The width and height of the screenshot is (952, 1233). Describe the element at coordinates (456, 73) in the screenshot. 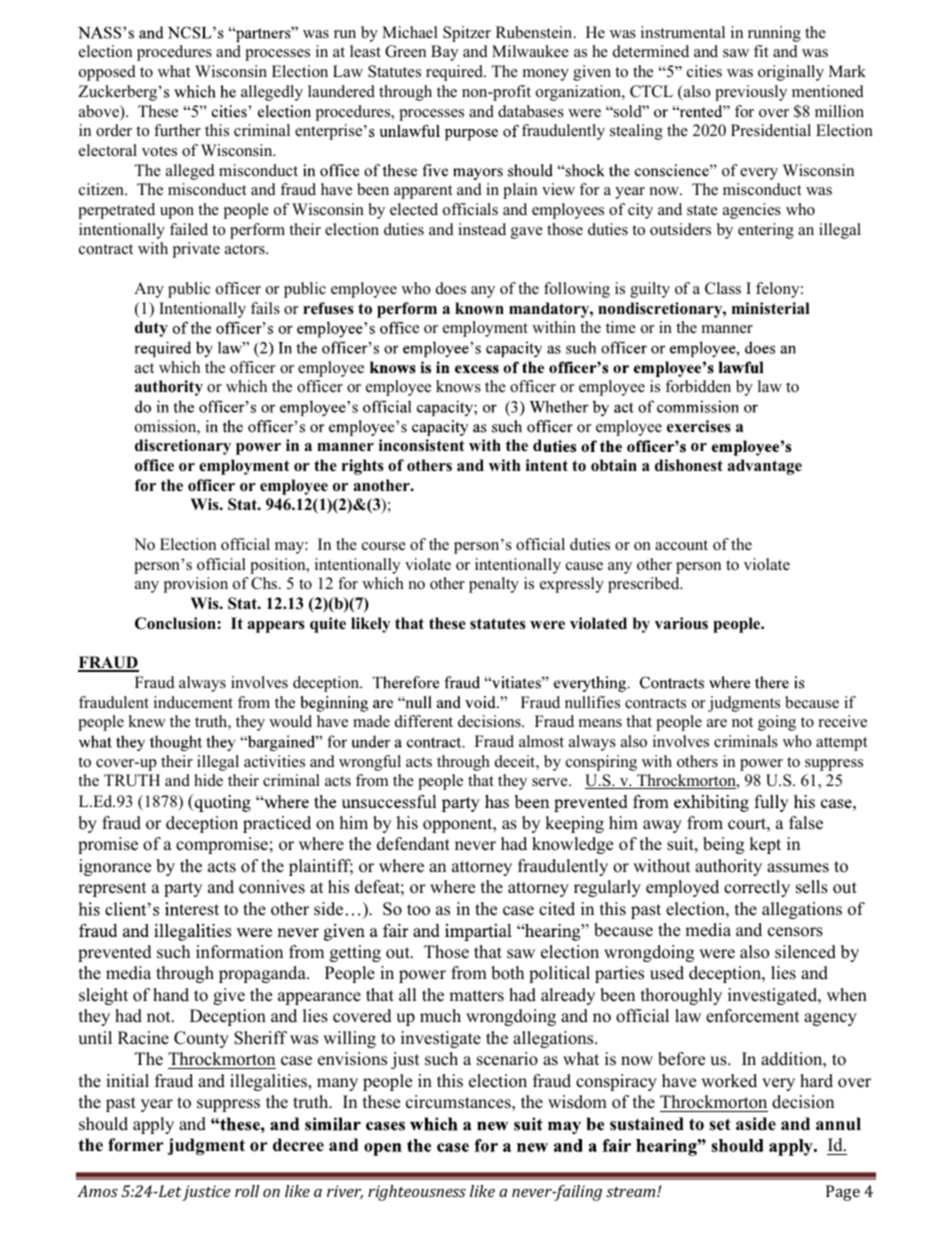

I see `required` at that location.
